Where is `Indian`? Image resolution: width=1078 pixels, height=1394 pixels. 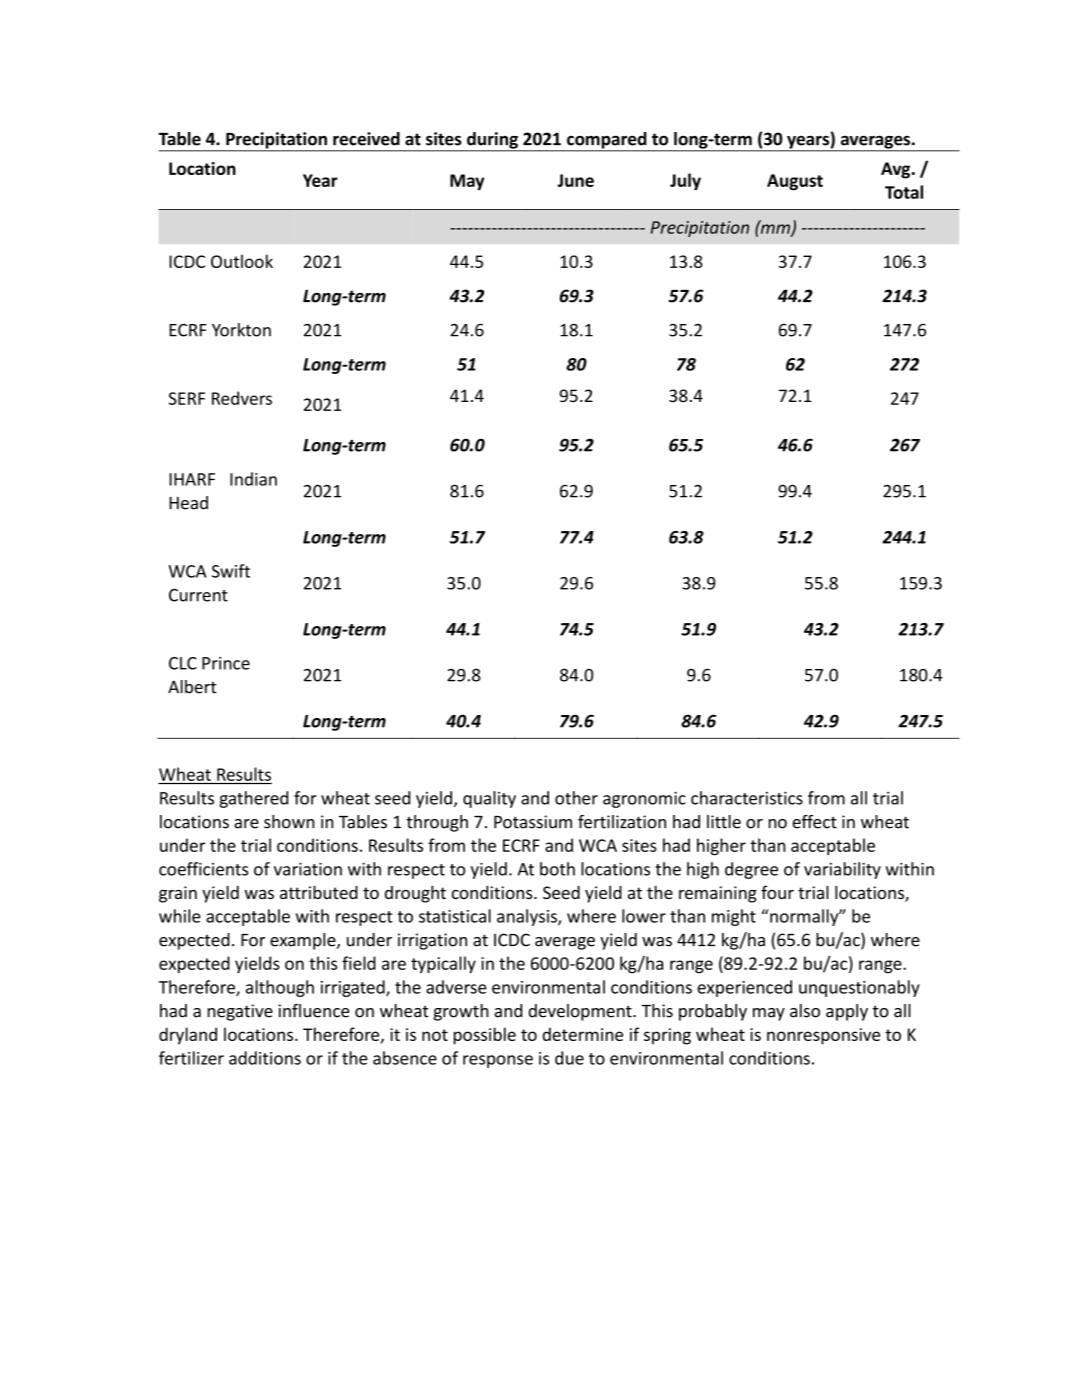 Indian is located at coordinates (253, 479).
